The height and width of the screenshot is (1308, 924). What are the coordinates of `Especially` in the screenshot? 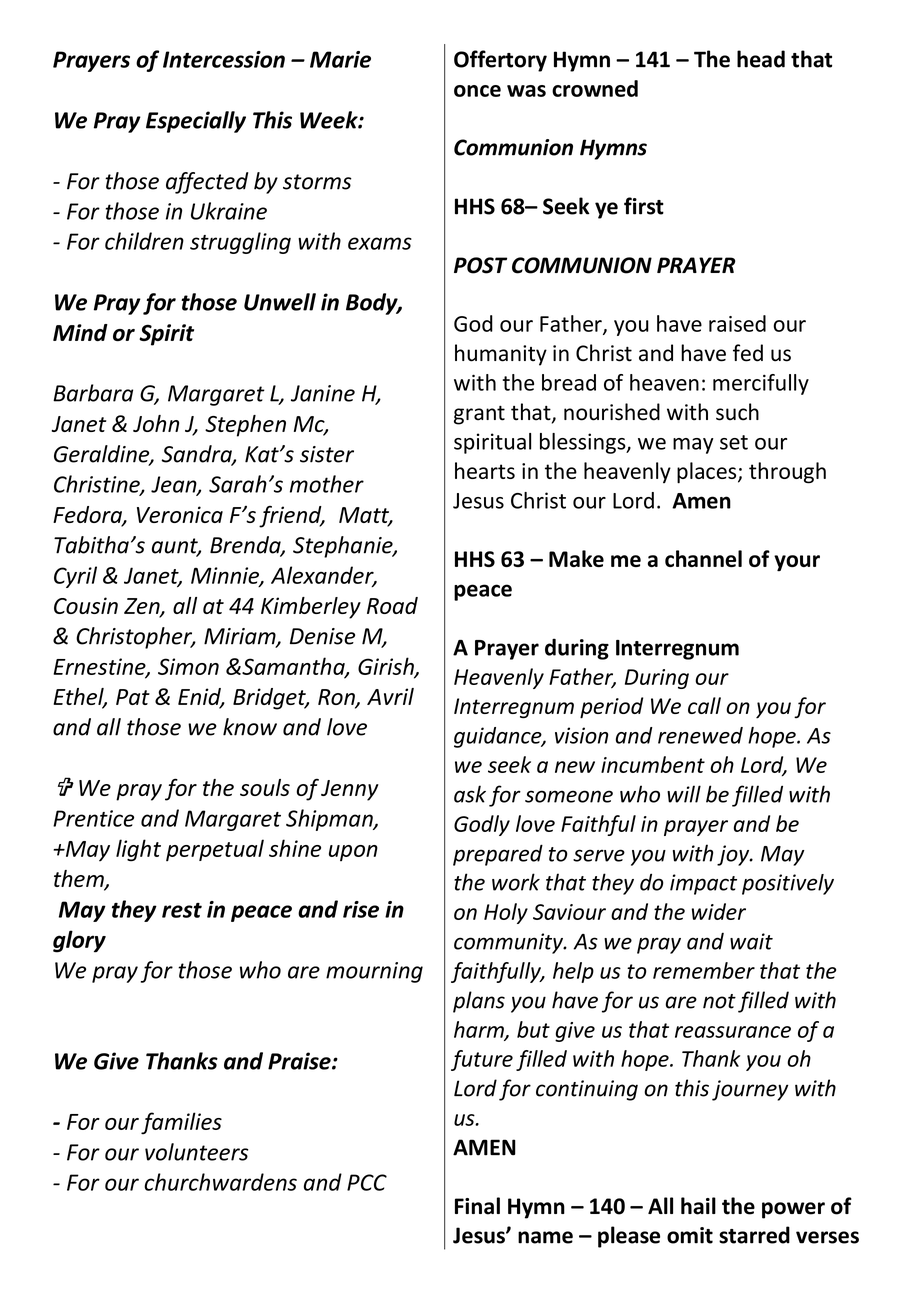 It's located at (196, 122).
